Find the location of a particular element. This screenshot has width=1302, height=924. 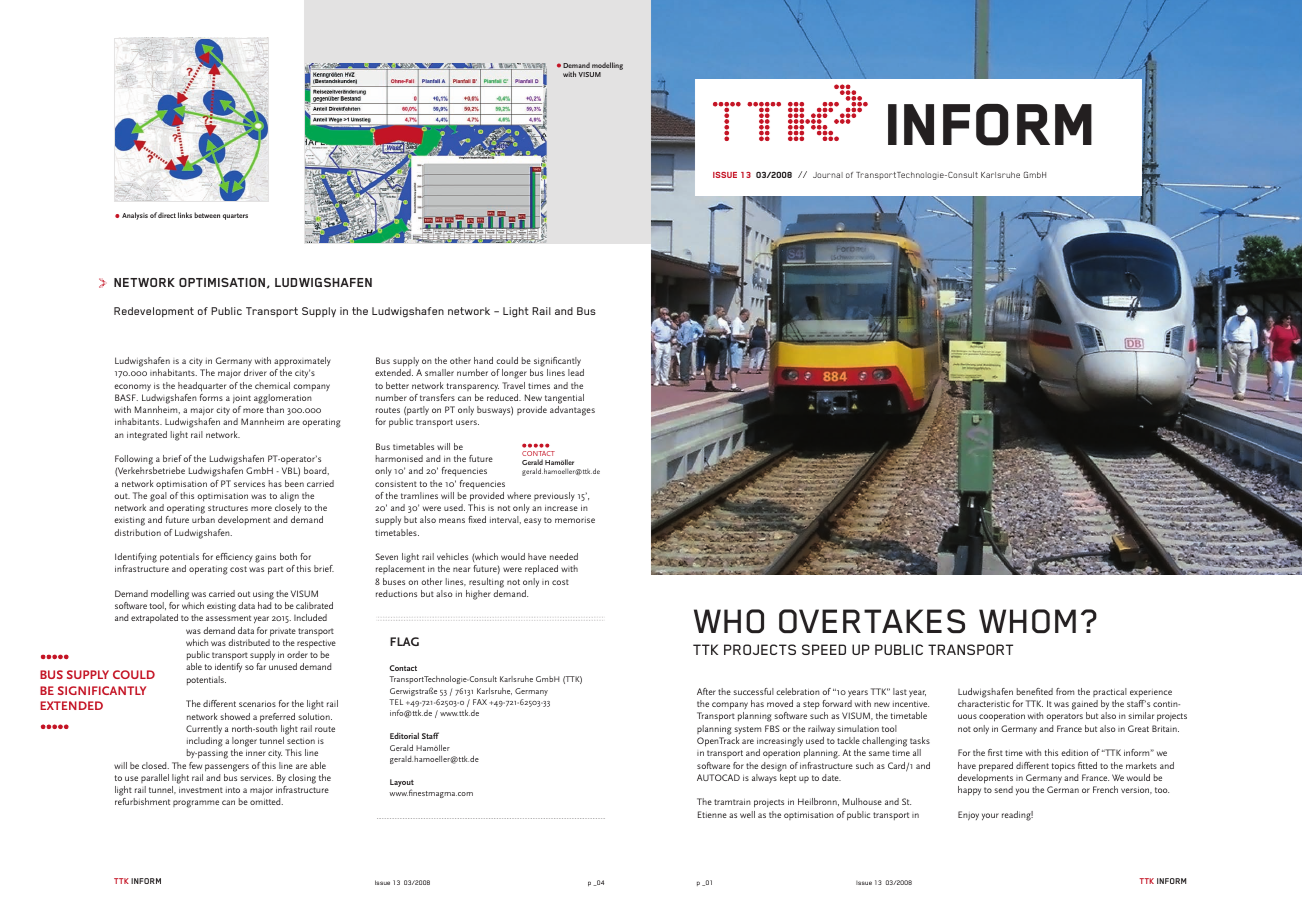

into is located at coordinates (233, 790).
